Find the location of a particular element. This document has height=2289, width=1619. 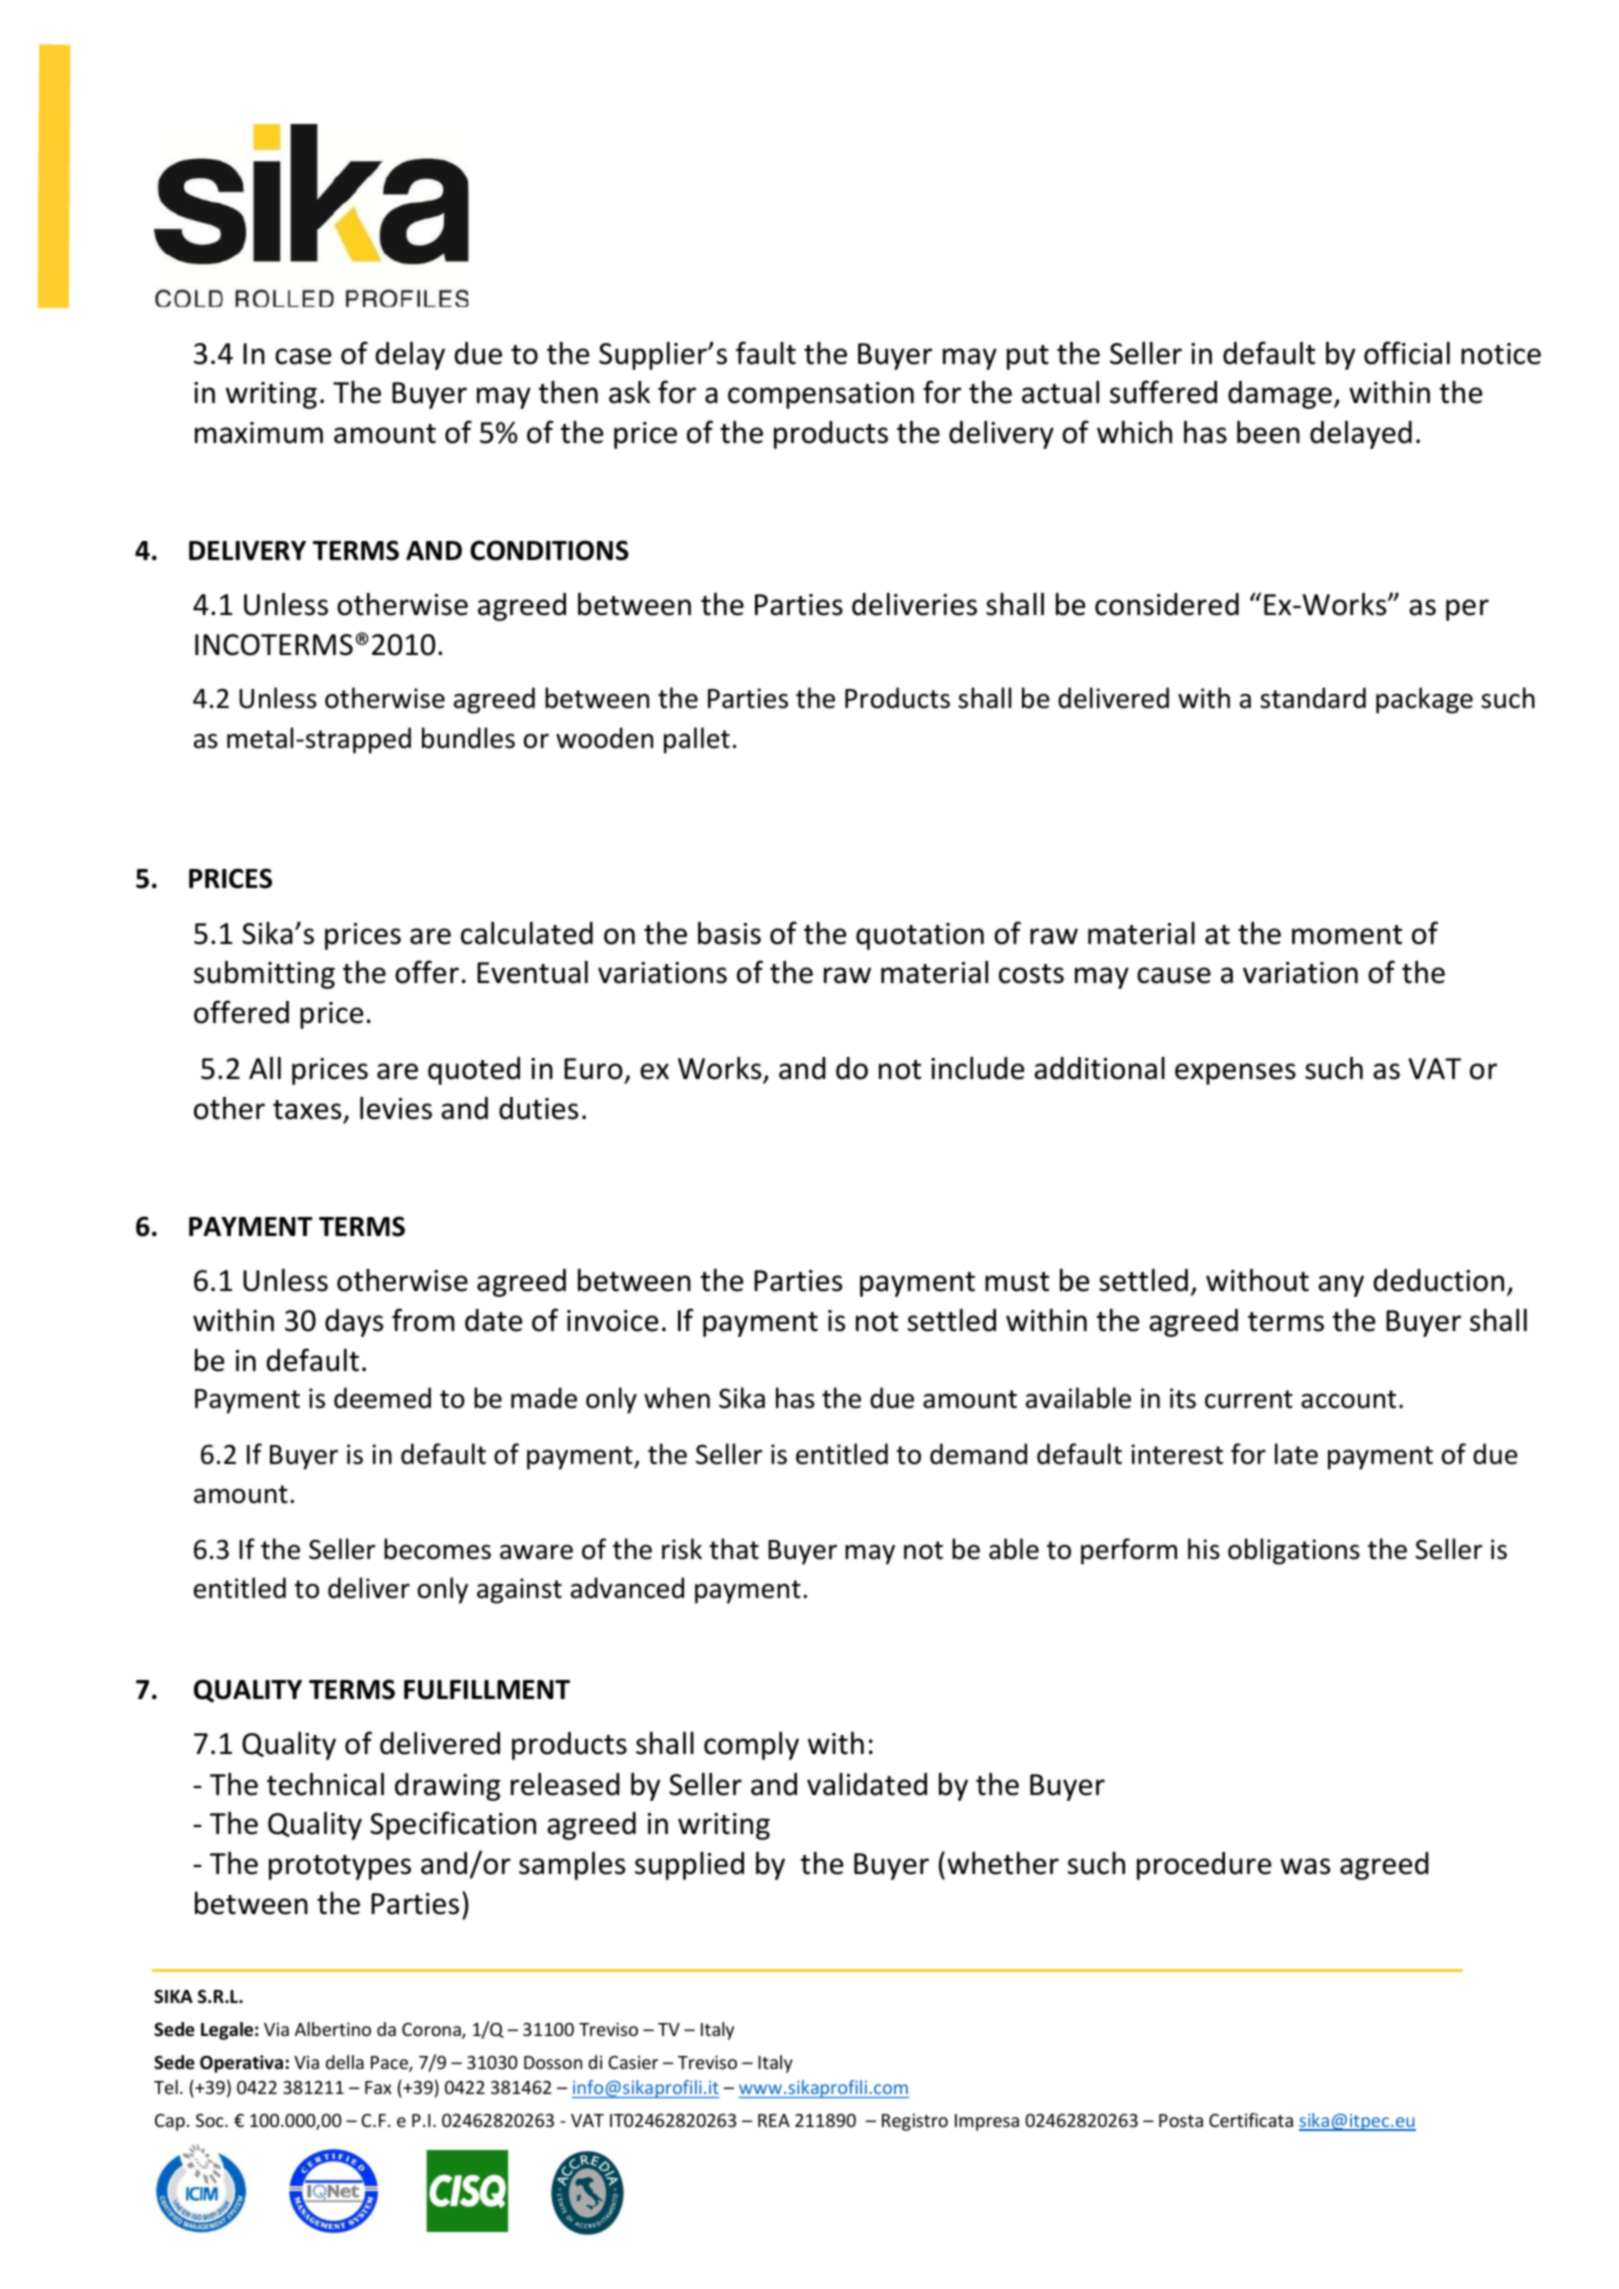

della is located at coordinates (345, 2062).
